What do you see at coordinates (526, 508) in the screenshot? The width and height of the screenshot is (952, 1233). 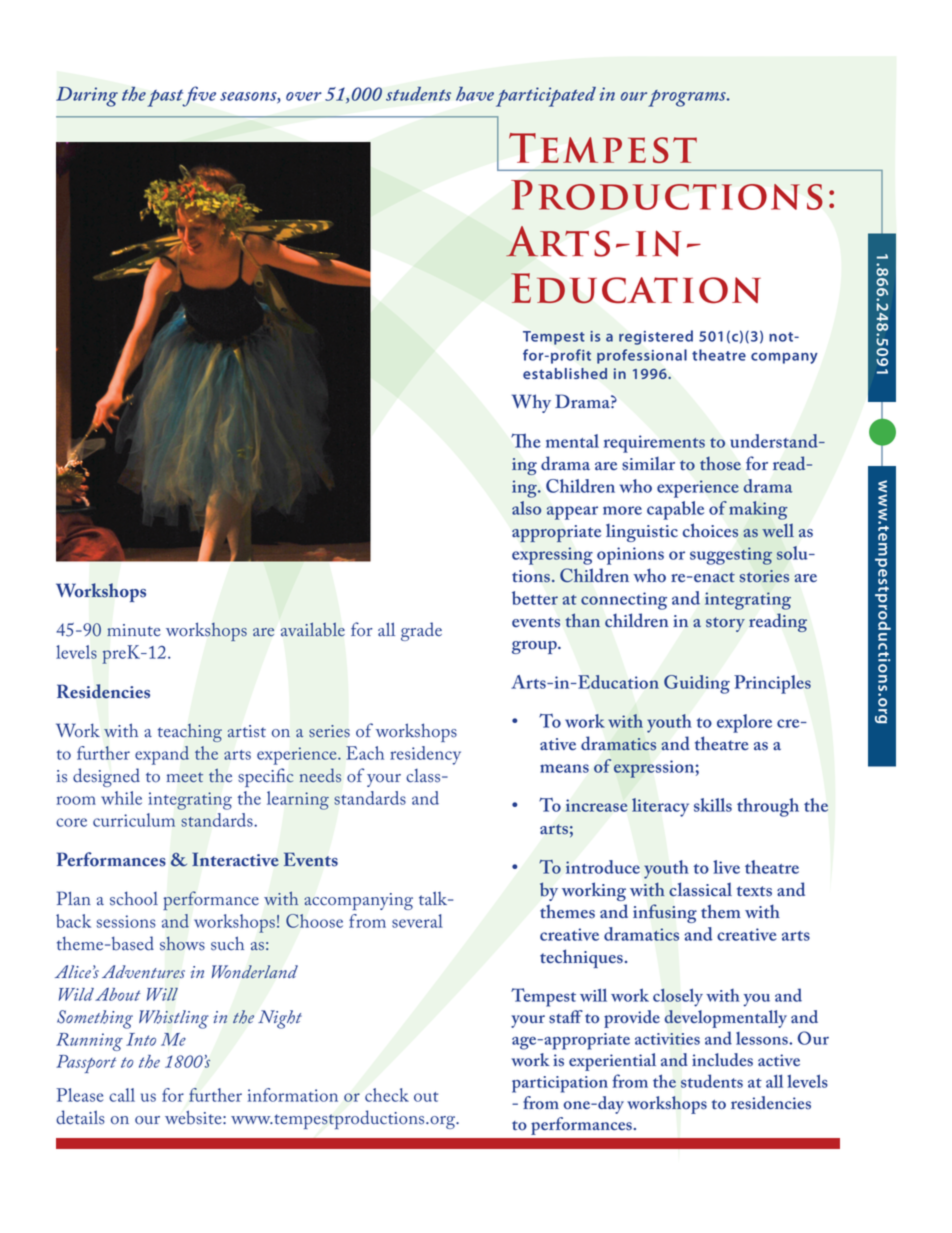 I see `also` at bounding box center [526, 508].
